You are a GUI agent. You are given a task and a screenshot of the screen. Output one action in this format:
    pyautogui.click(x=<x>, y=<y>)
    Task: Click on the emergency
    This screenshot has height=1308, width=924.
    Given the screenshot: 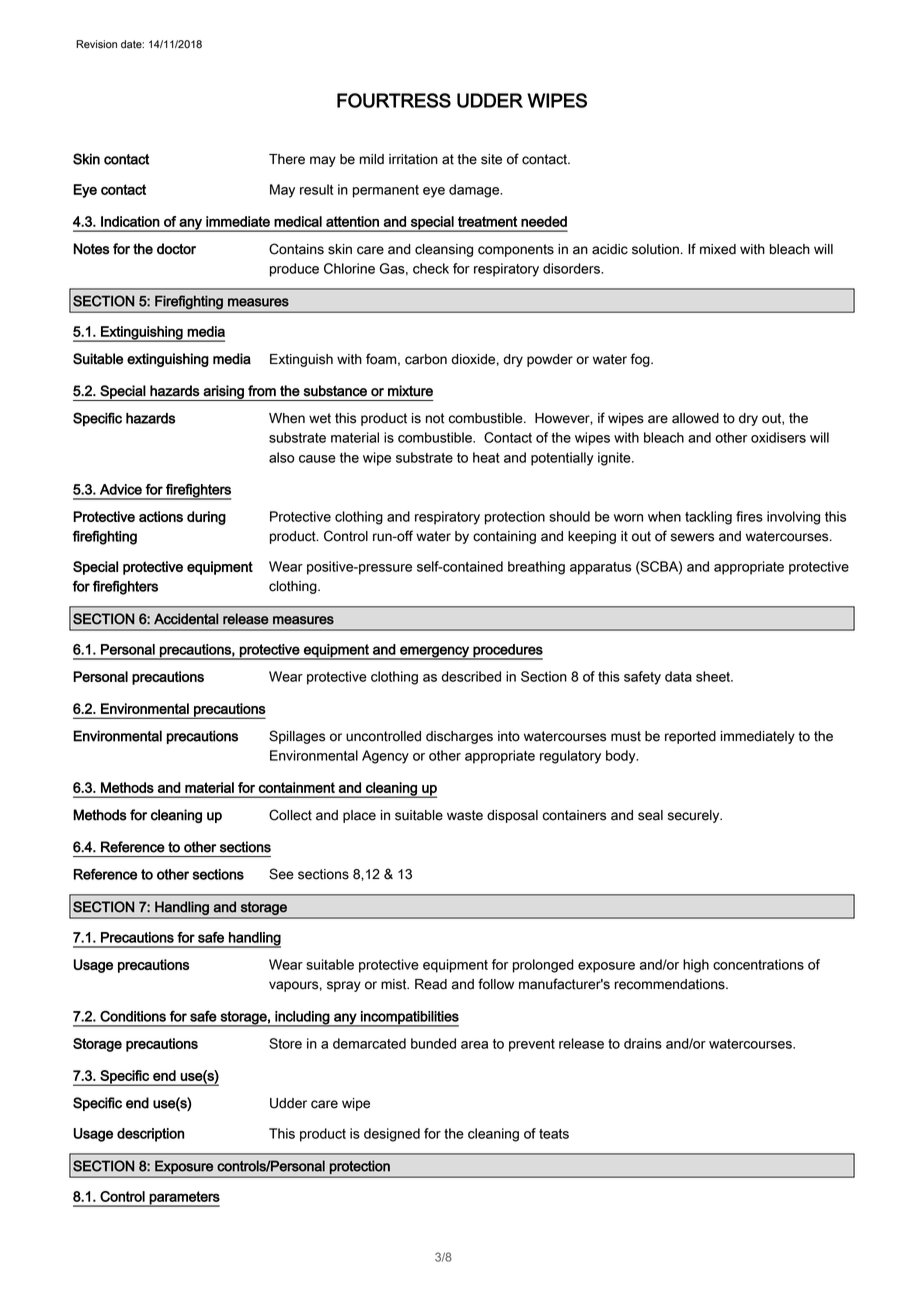 What is the action you would take?
    pyautogui.click(x=434, y=653)
